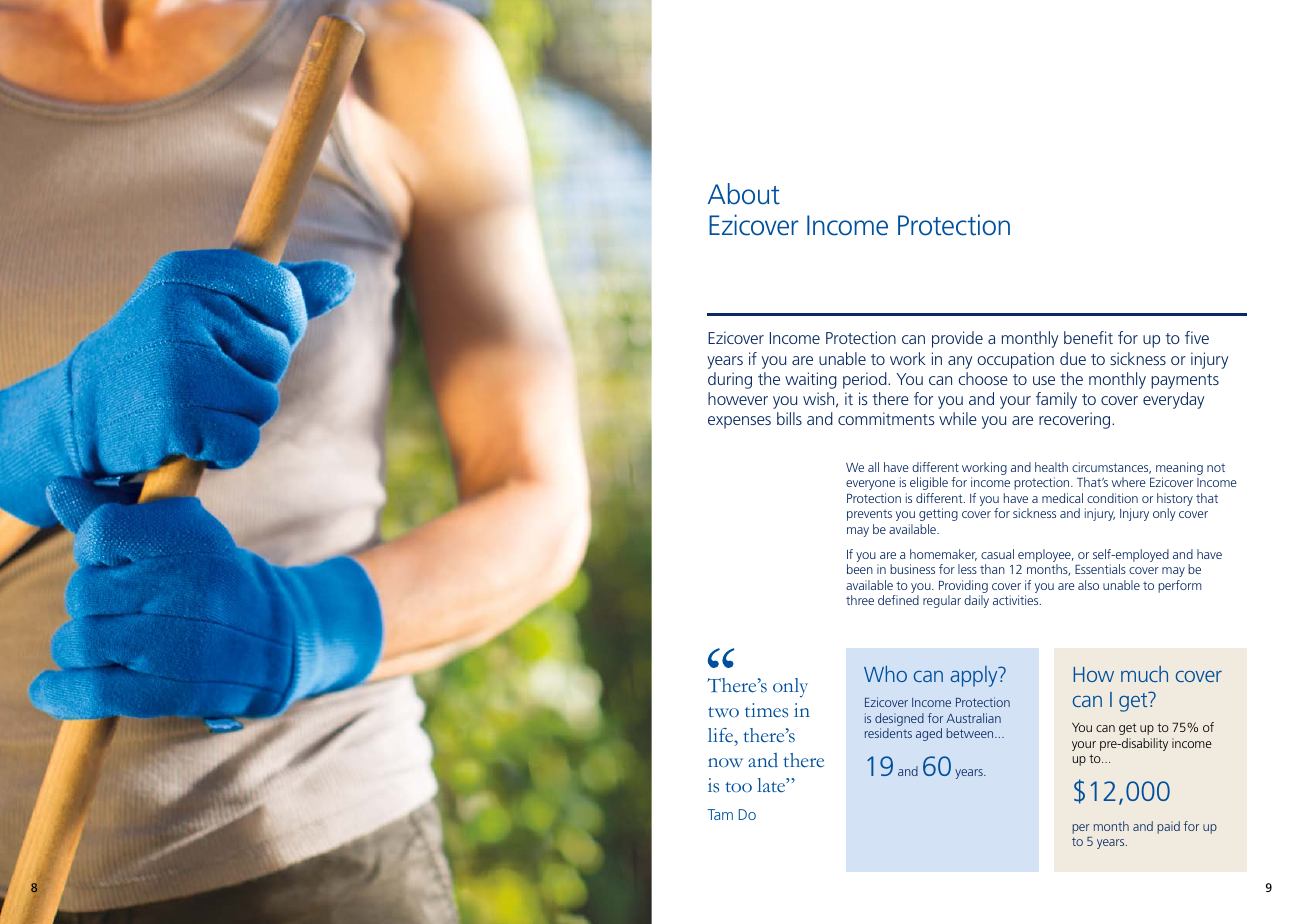  Describe the element at coordinates (938, 514) in the screenshot. I see `getting` at that location.
